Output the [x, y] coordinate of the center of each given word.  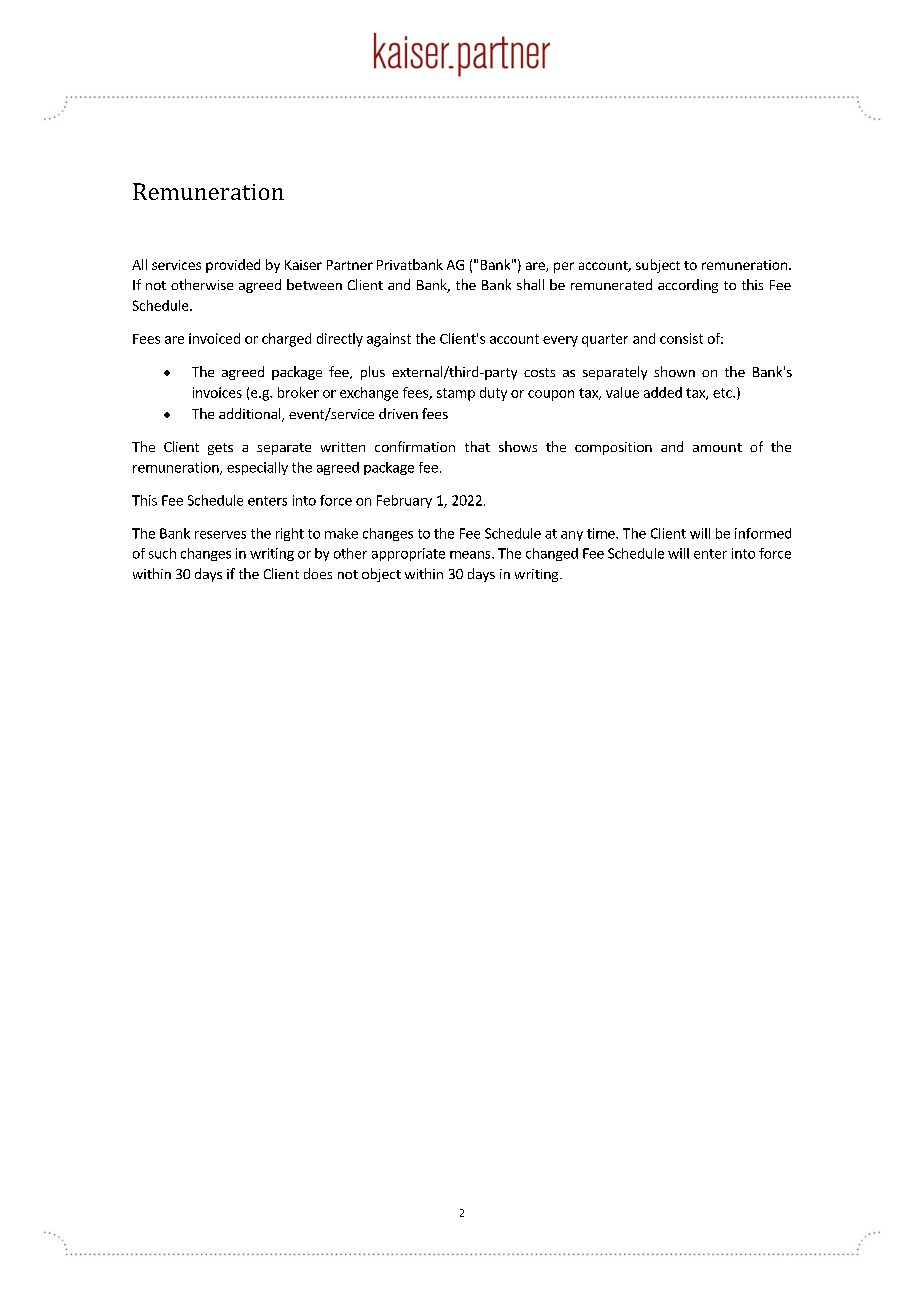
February [404, 501]
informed [763, 533]
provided [233, 266]
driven [398, 413]
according [688, 286]
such [162, 553]
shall [530, 284]
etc [723, 393]
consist [681, 338]
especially [257, 468]
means [471, 555]
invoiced [214, 338]
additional [251, 415]
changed [552, 554]
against [389, 340]
